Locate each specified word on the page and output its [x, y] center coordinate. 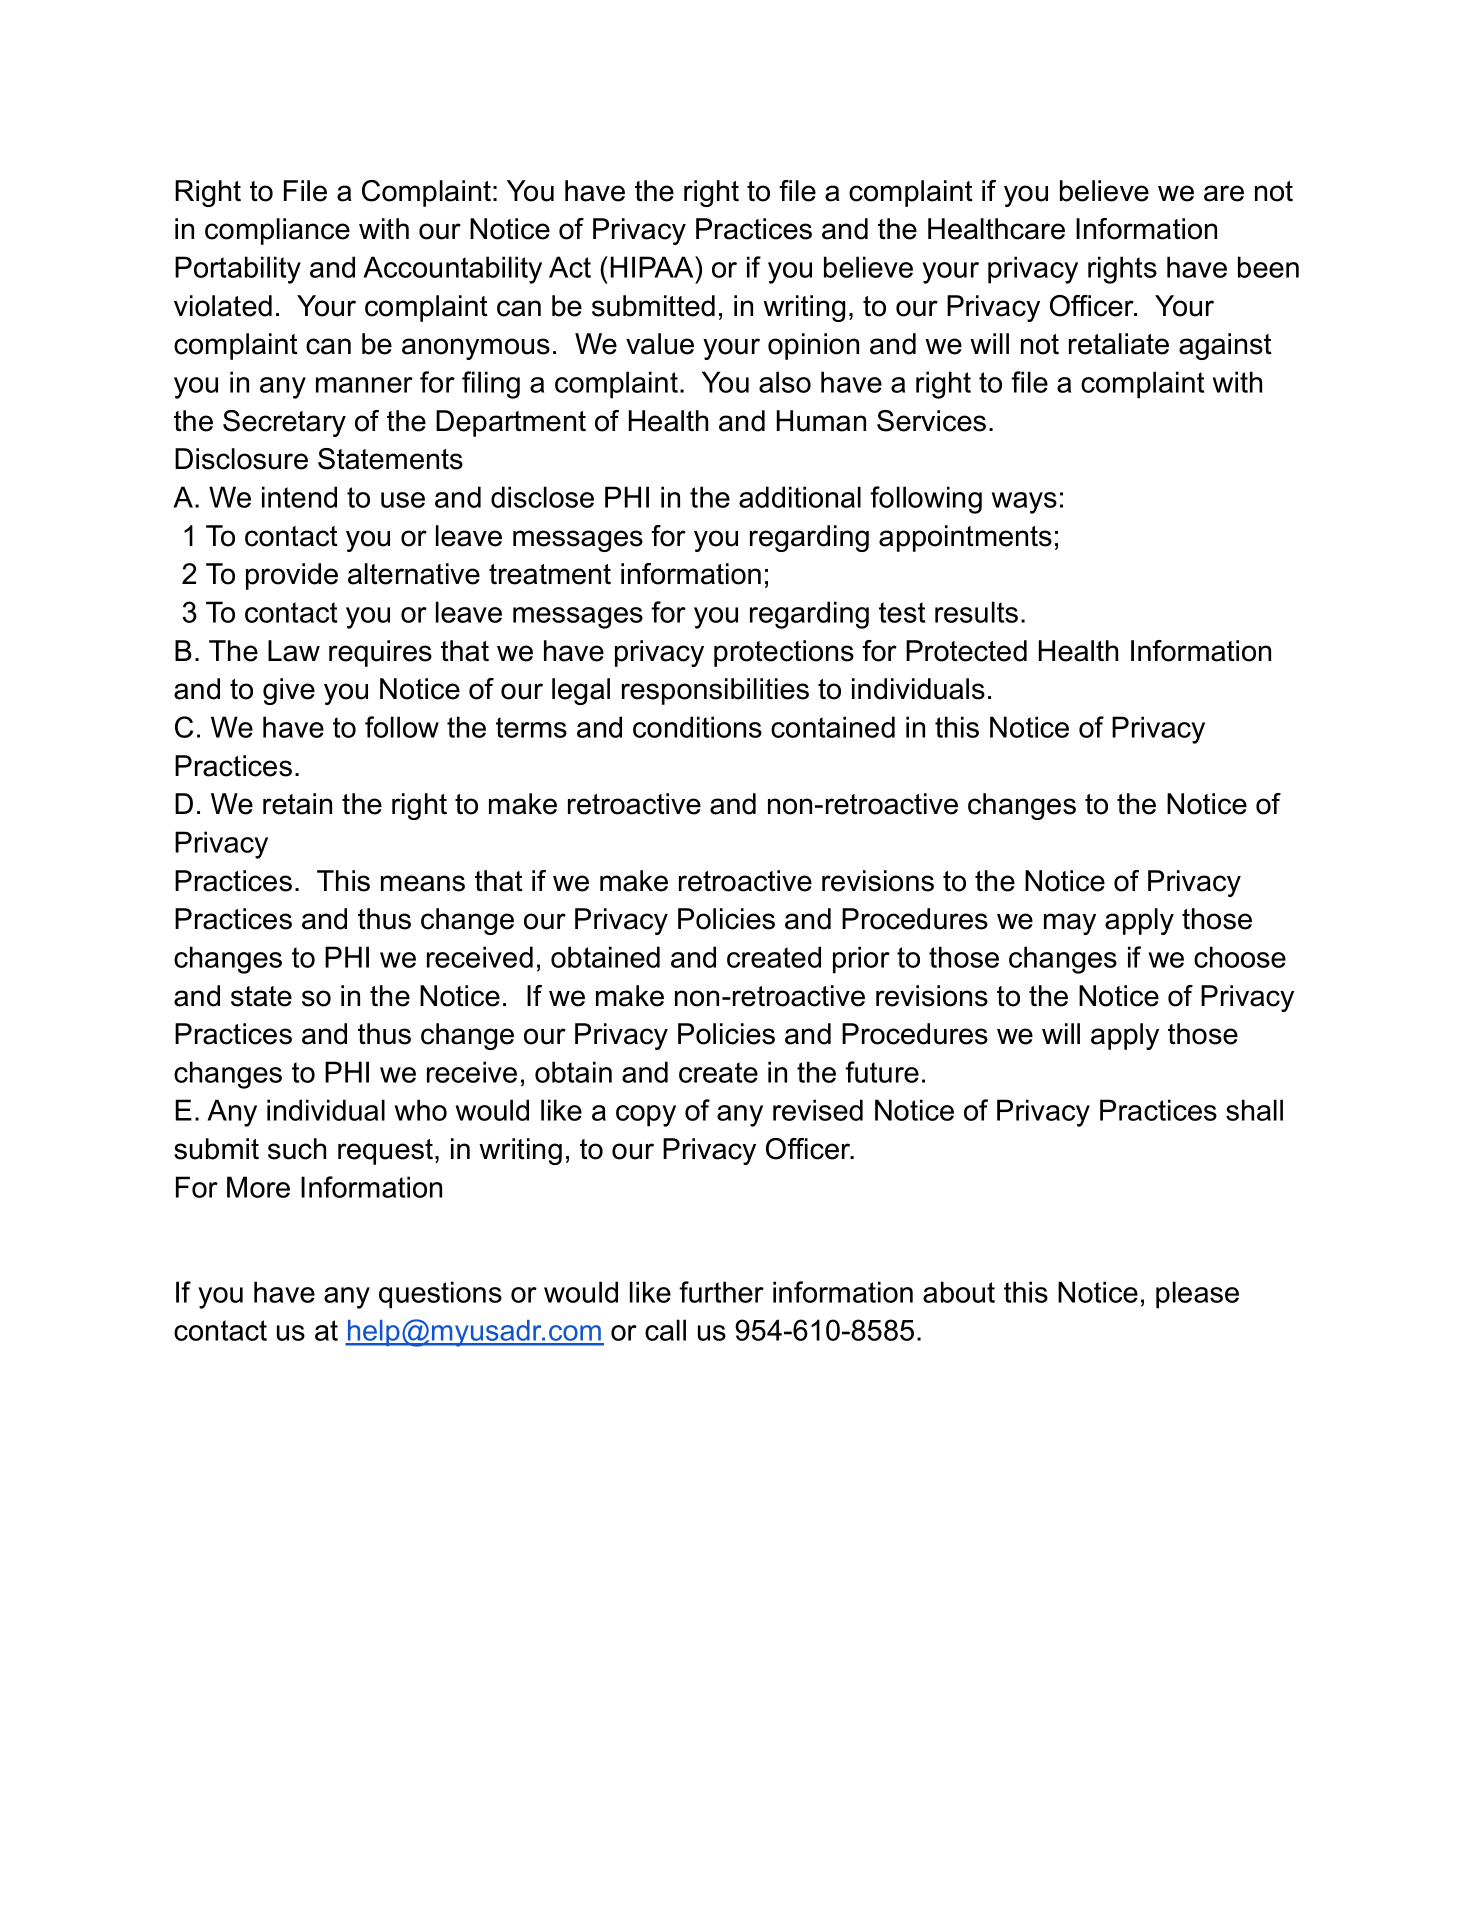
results [976, 612]
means [423, 883]
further [721, 1292]
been [1268, 267]
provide [292, 576]
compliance [277, 231]
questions [440, 1295]
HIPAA [653, 267]
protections [784, 653]
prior [861, 960]
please [1197, 1295]
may [1070, 924]
